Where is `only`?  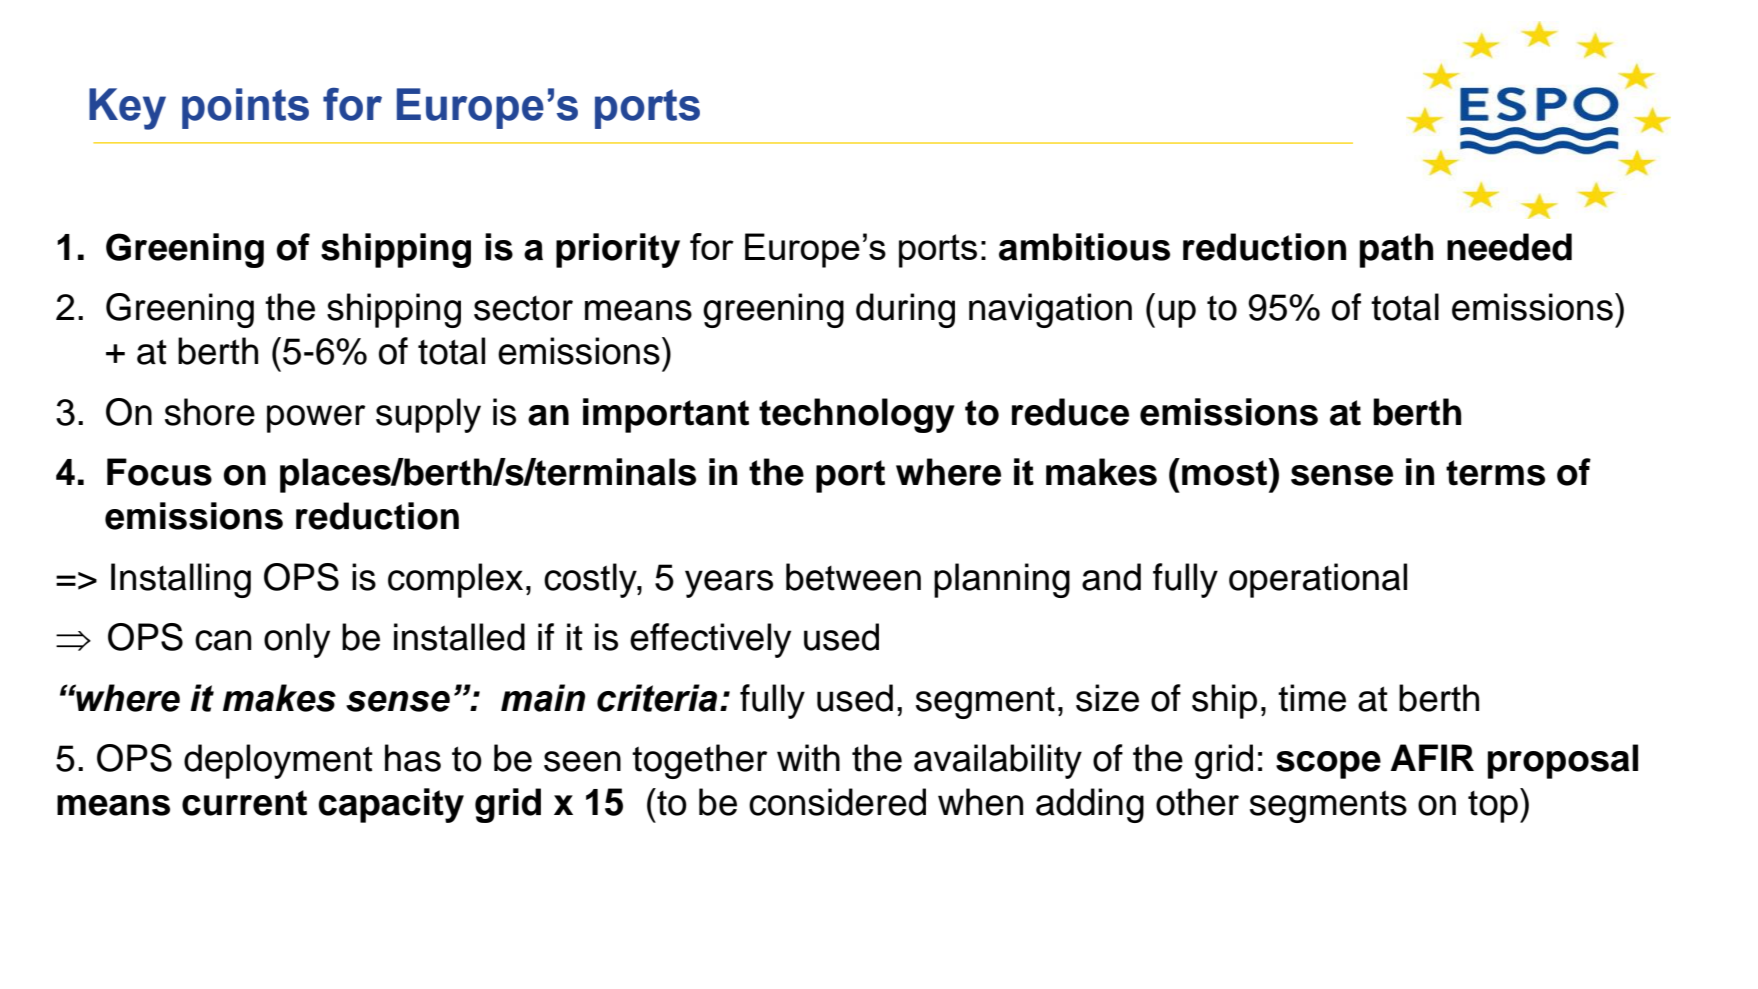 only is located at coordinates (297, 640).
